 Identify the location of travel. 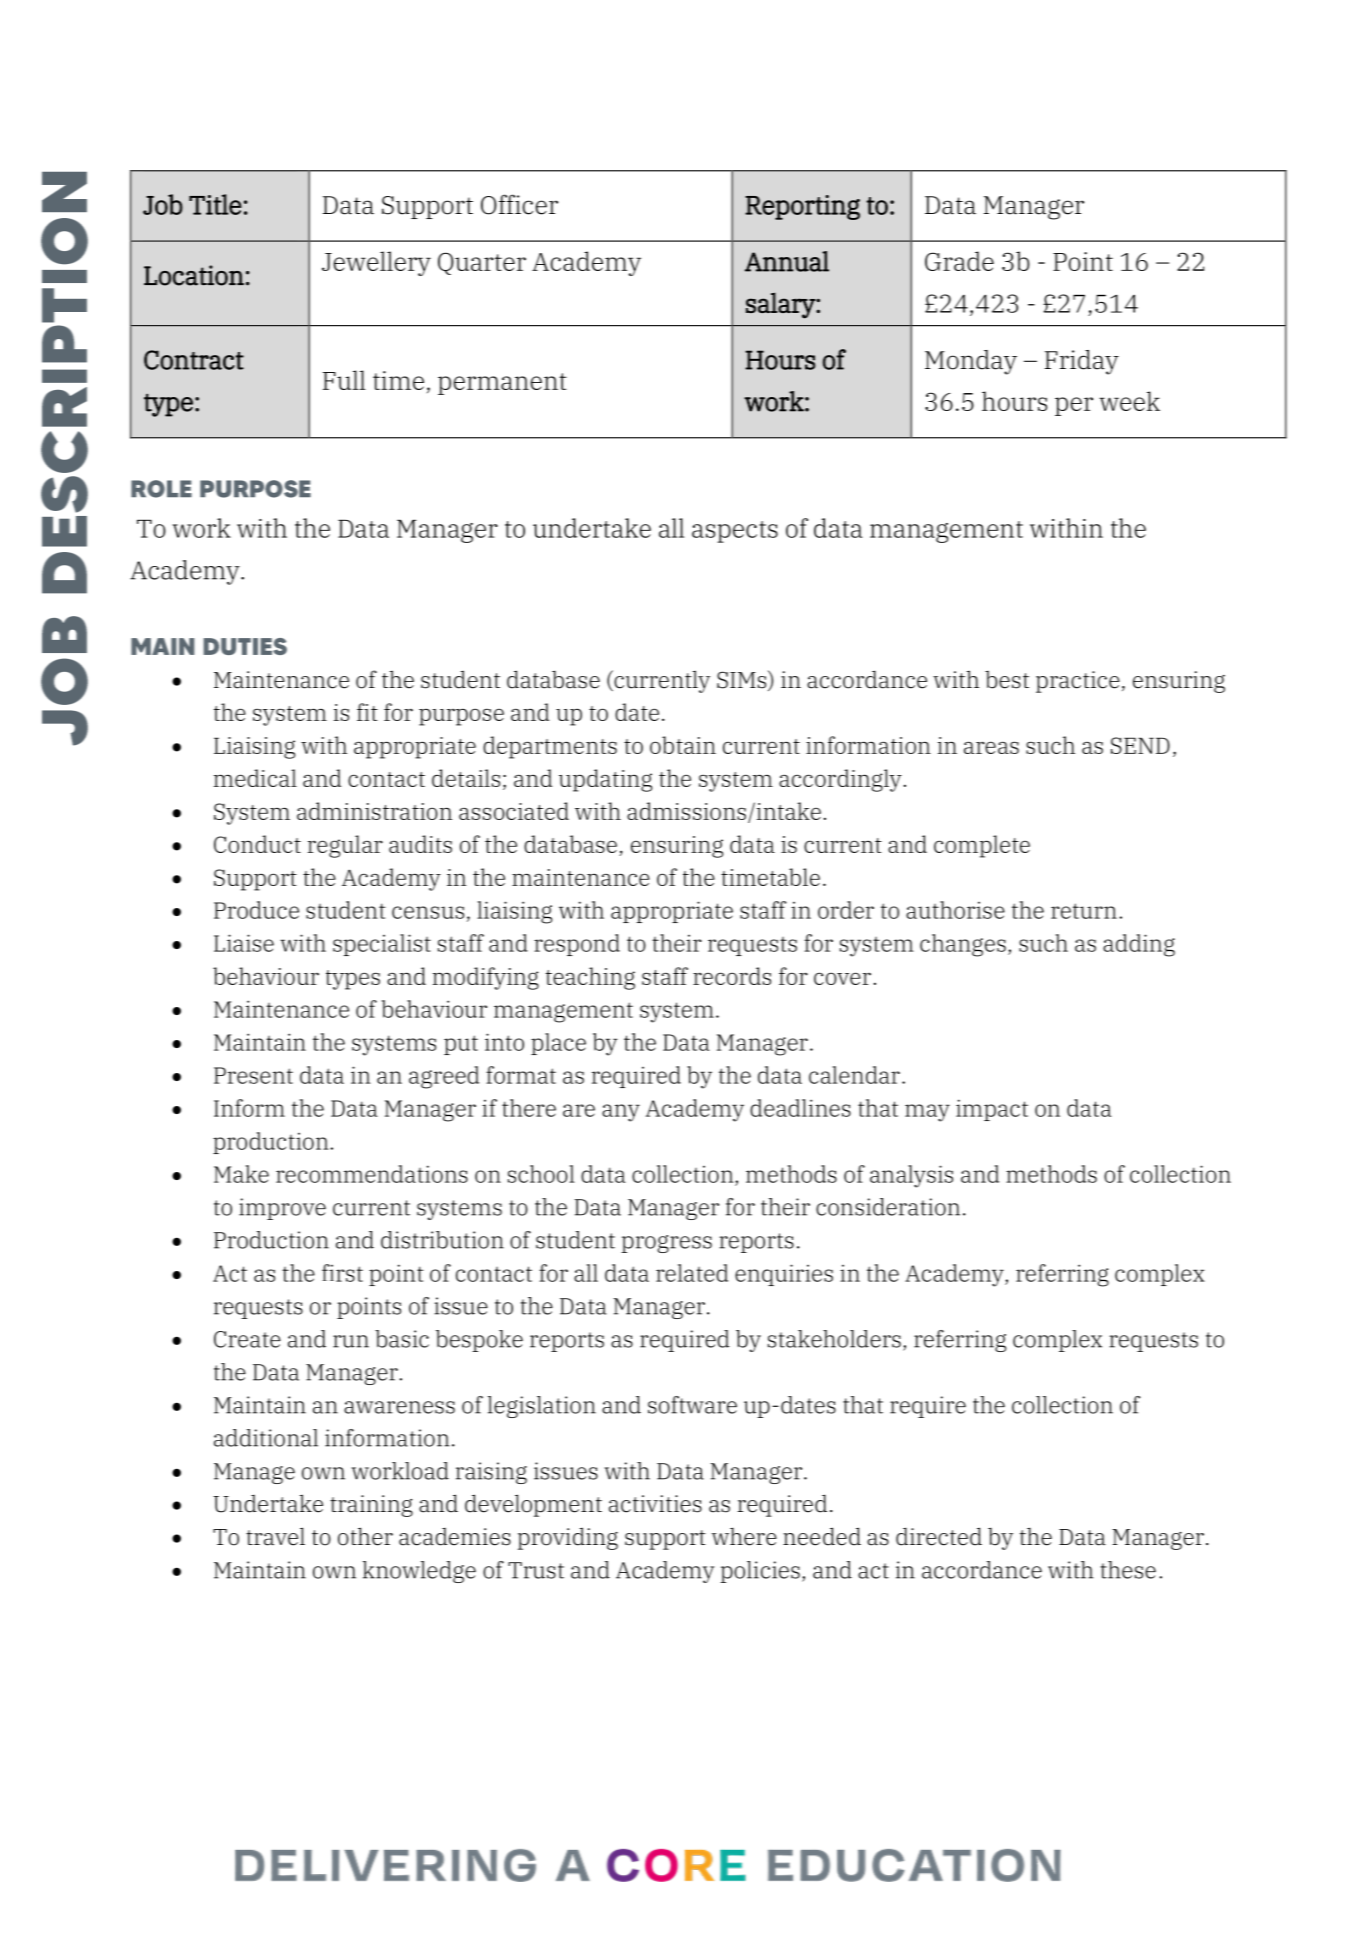
(275, 1536).
